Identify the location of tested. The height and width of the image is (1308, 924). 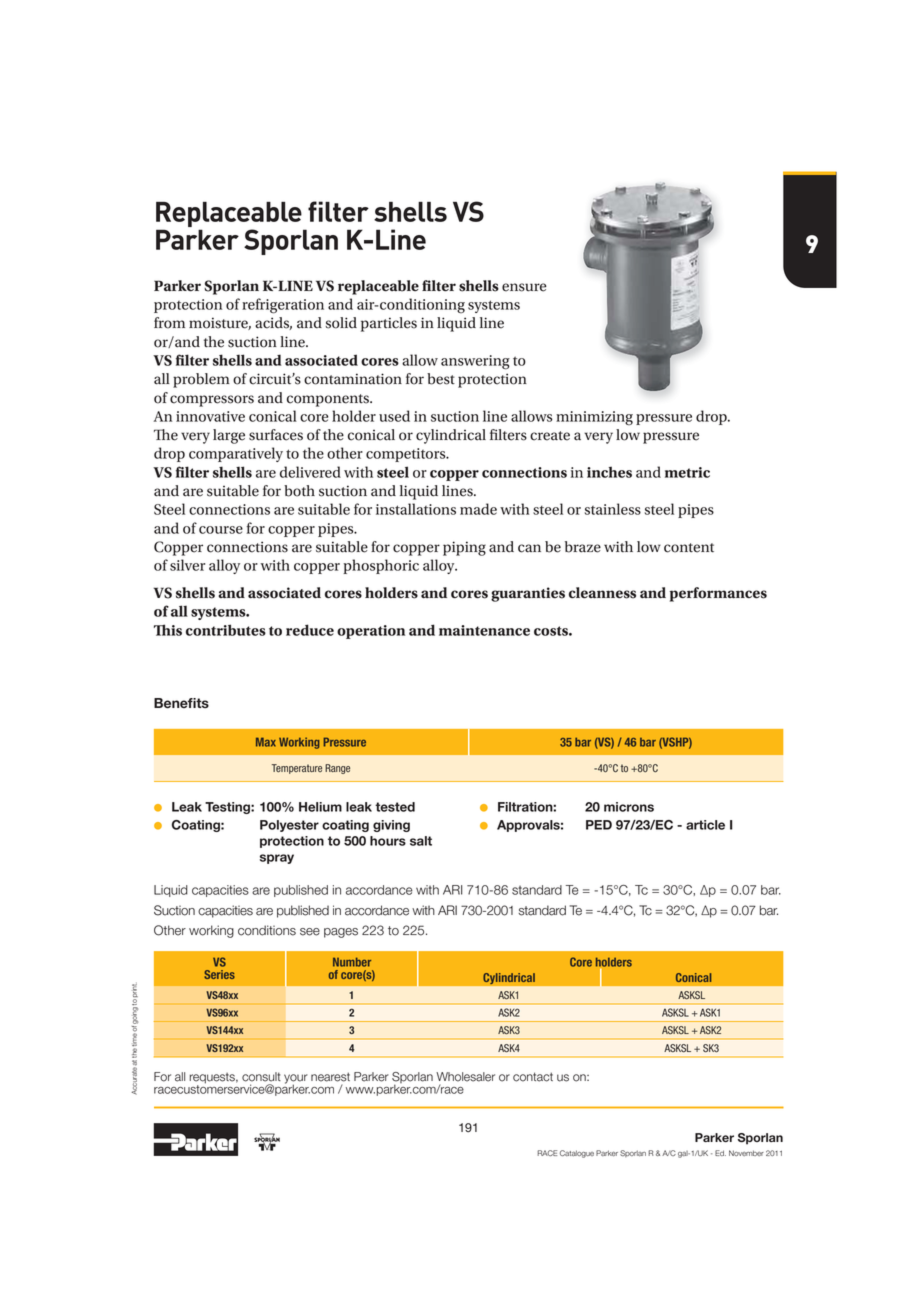
(395, 807).
